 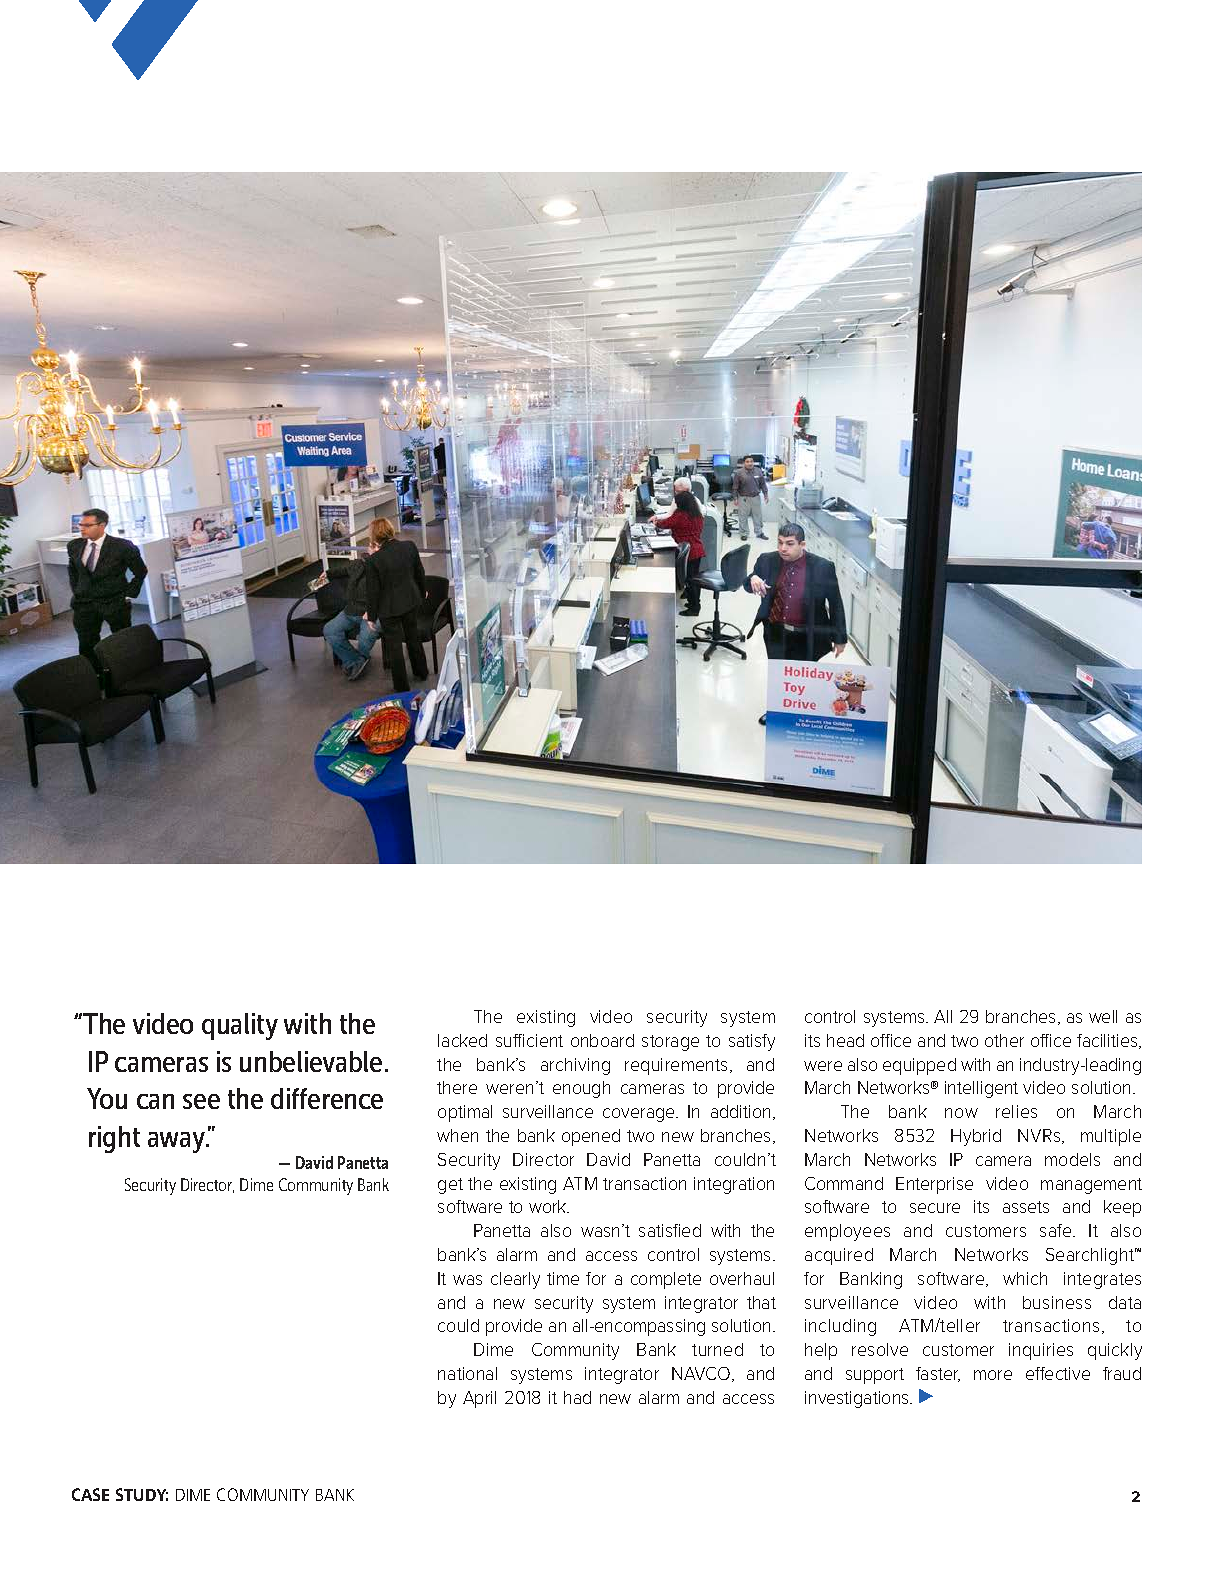 I want to click on opened, so click(x=591, y=1137).
